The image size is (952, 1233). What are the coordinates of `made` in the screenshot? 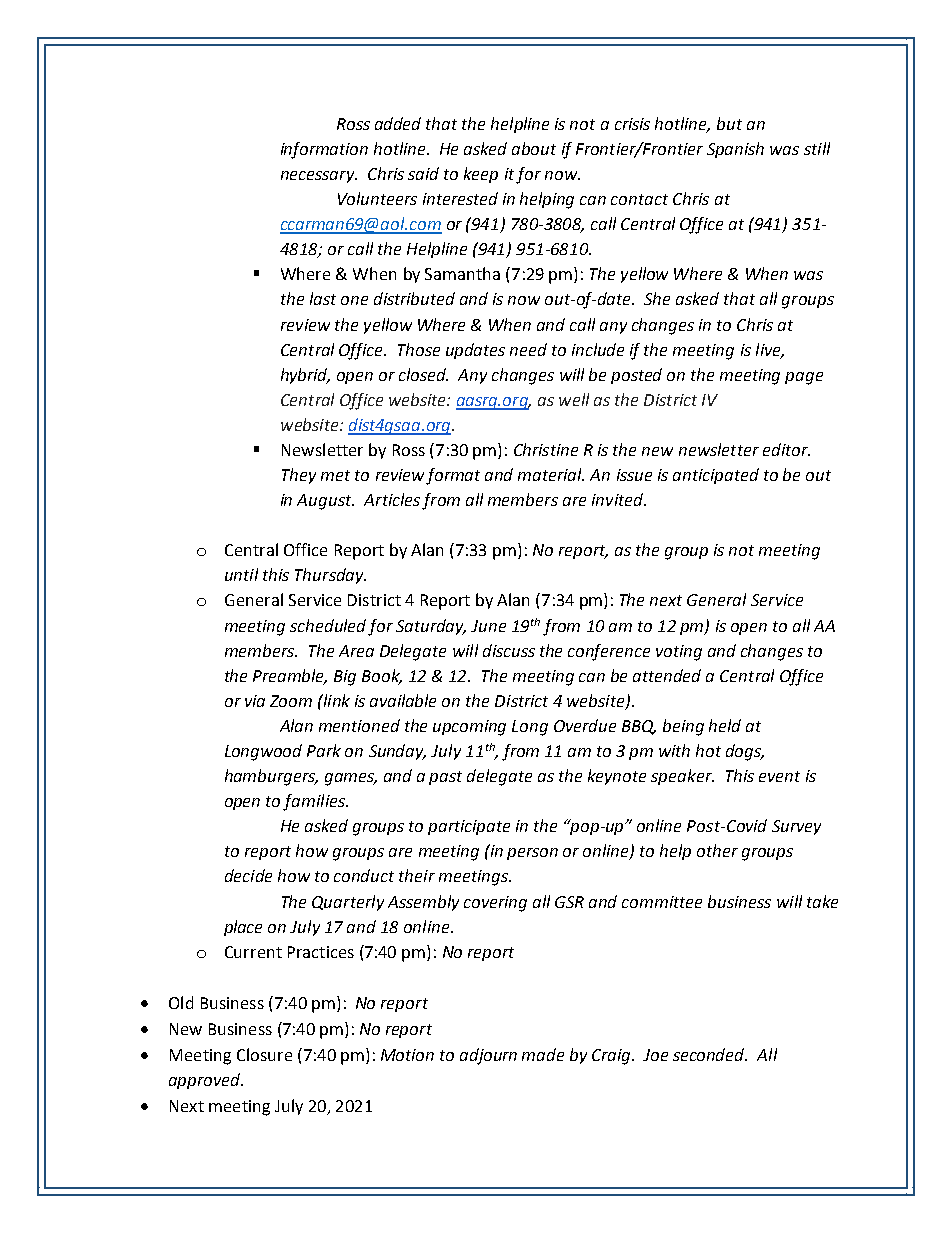 It's located at (543, 1054).
